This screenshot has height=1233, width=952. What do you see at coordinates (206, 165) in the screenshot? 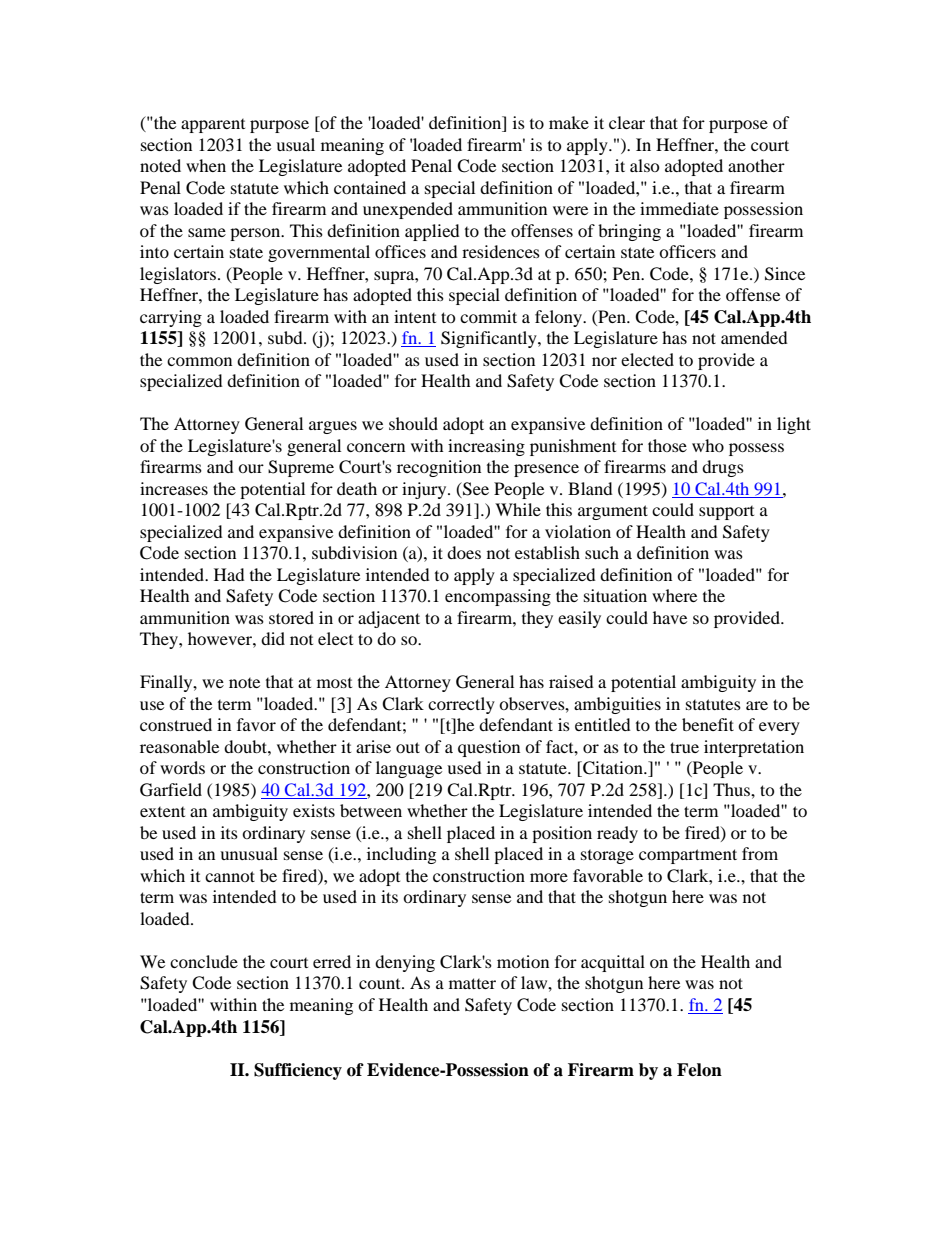
I see `when` at bounding box center [206, 165].
